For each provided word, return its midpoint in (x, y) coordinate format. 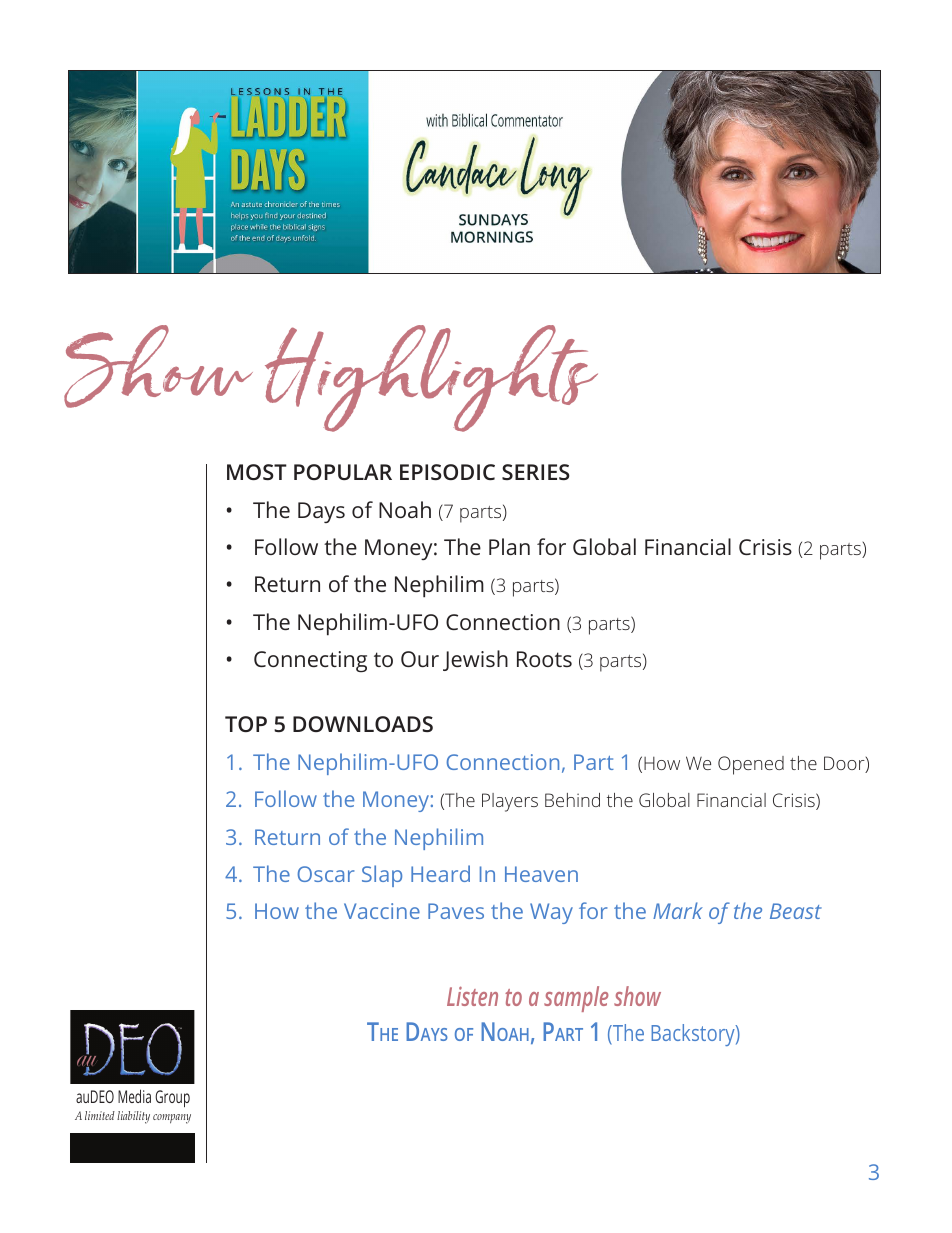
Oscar (326, 874)
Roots (544, 659)
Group (172, 1098)
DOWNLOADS (363, 724)
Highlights (431, 378)
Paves (456, 911)
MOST (257, 472)
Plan (509, 546)
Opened (751, 765)
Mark (678, 910)
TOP (246, 724)
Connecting (310, 661)
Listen (472, 996)
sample (576, 999)
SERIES (536, 472)
